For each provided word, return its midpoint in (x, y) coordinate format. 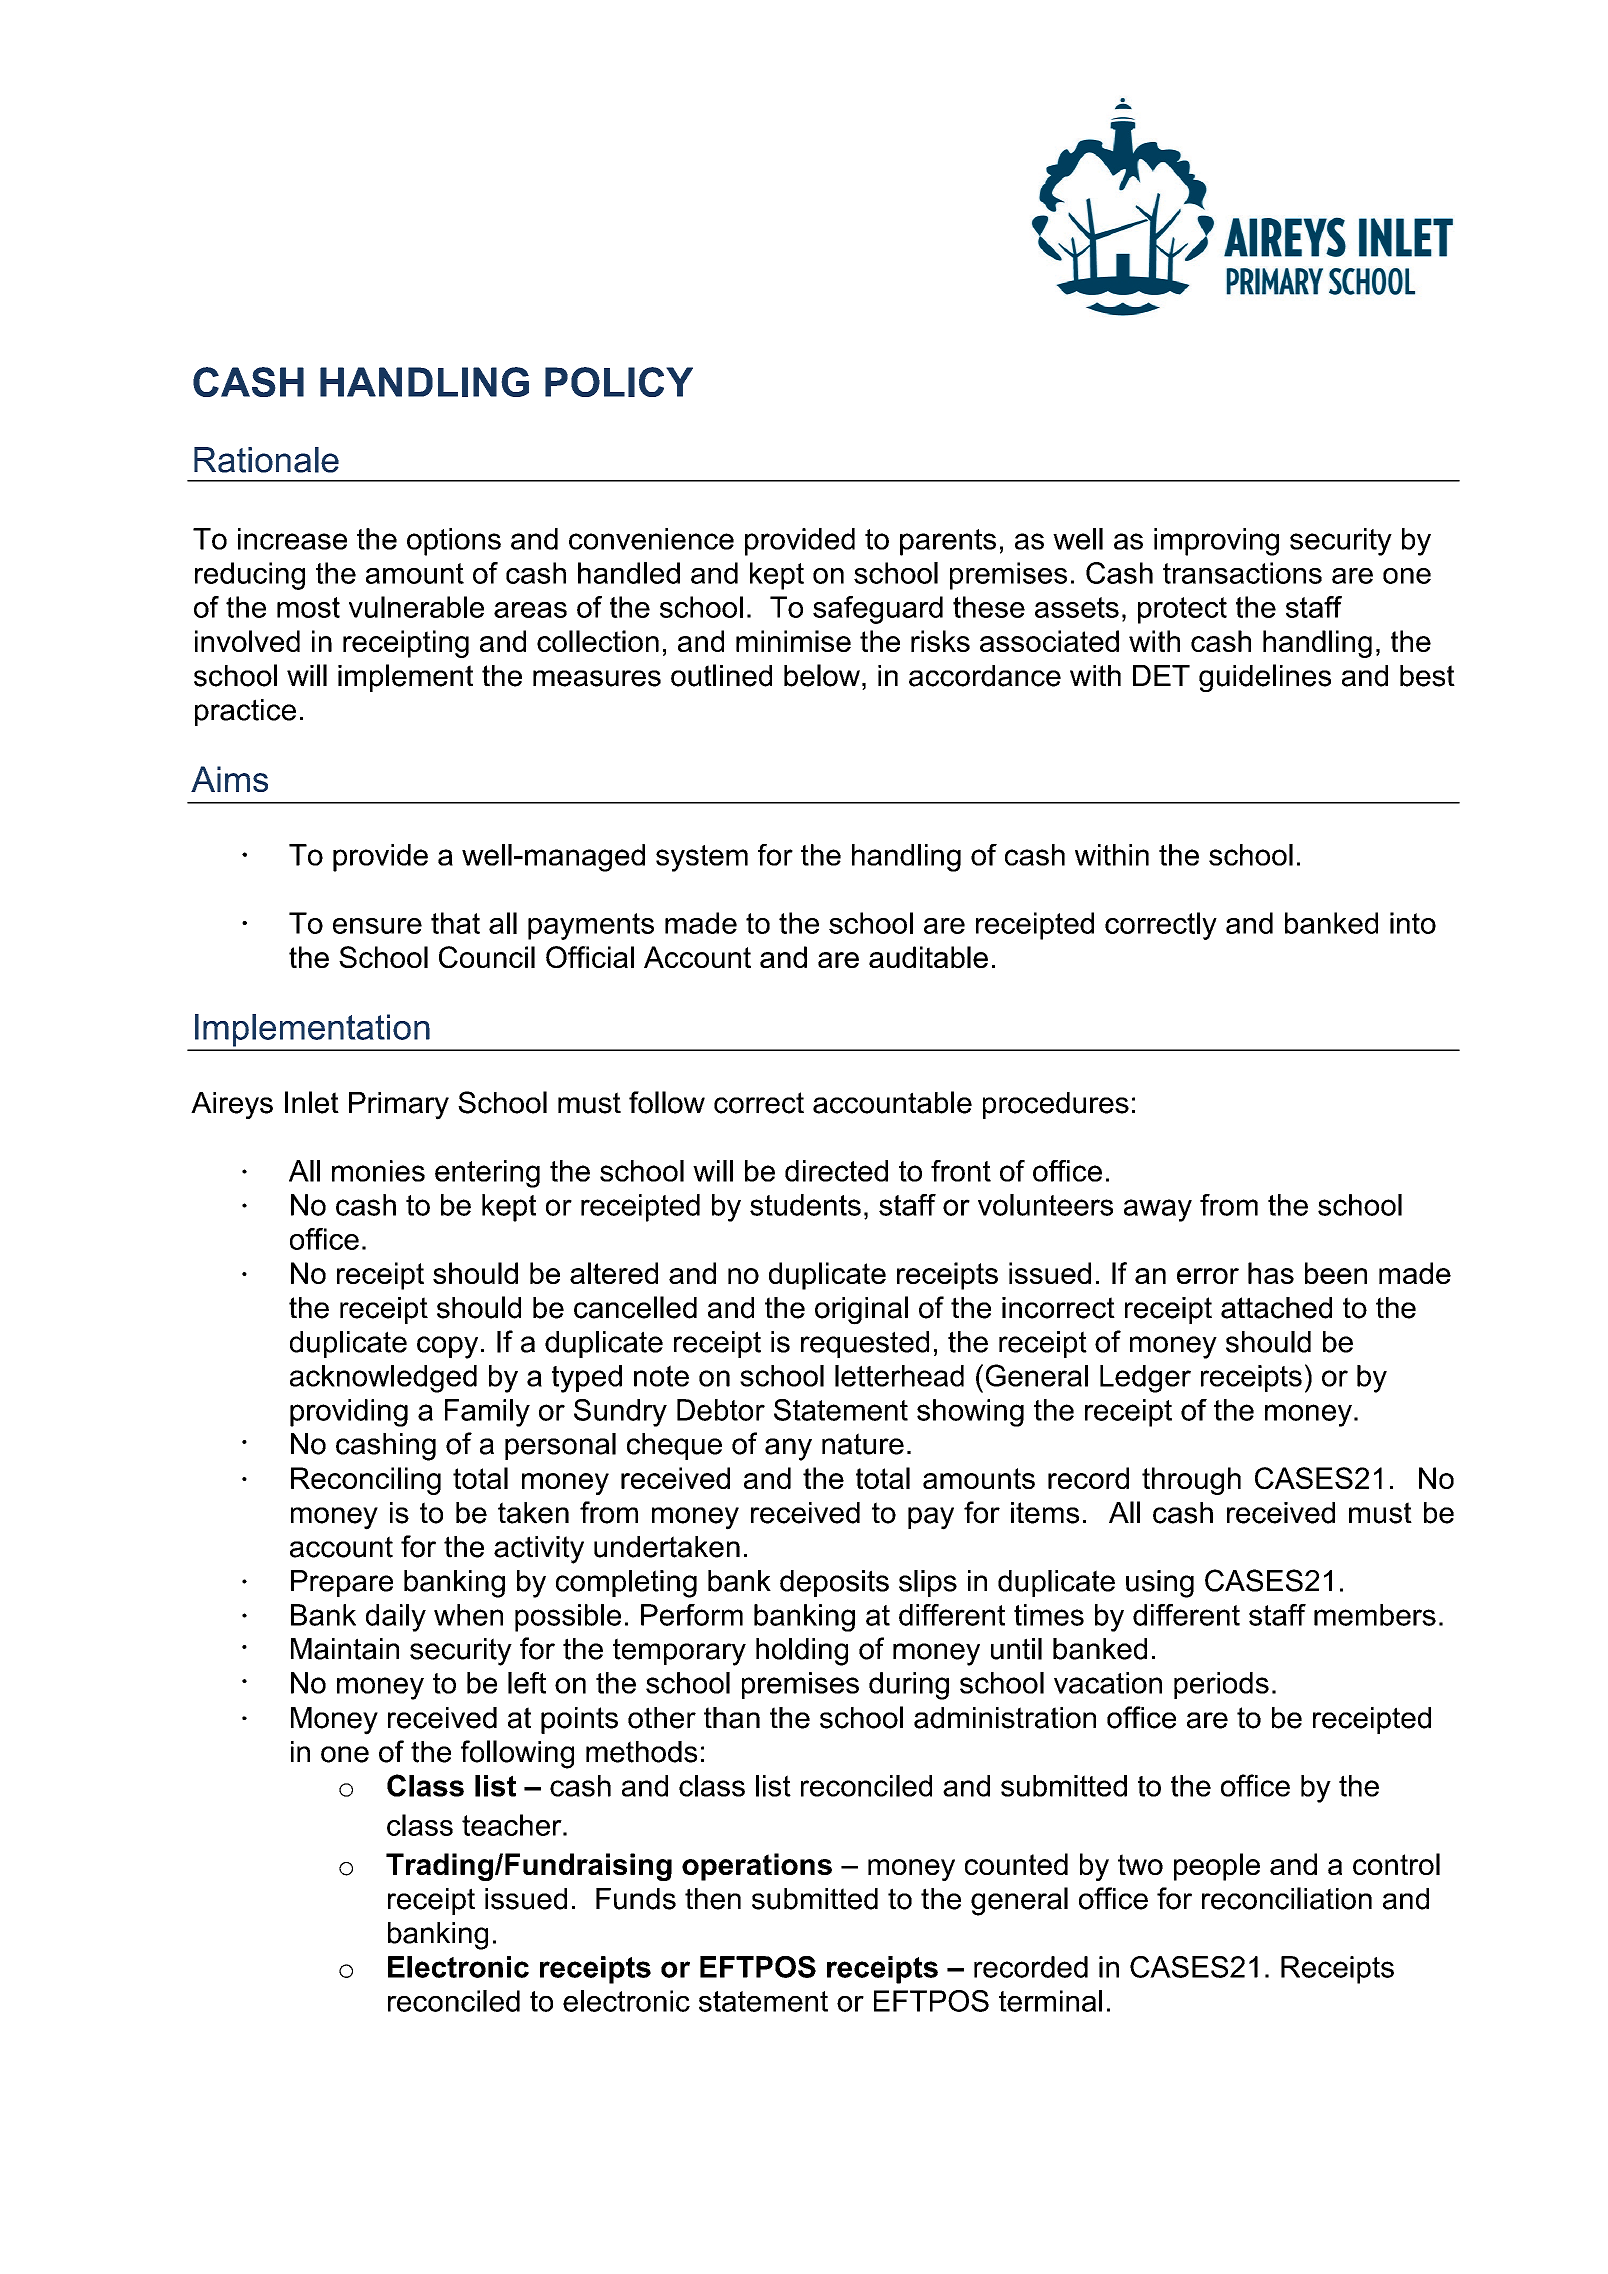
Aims (229, 779)
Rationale (266, 460)
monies (378, 1171)
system (702, 858)
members (1375, 1615)
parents (948, 542)
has (1271, 1273)
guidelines (1265, 678)
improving (1216, 542)
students (805, 1205)
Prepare (342, 1583)
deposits (834, 1583)
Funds (636, 1899)
